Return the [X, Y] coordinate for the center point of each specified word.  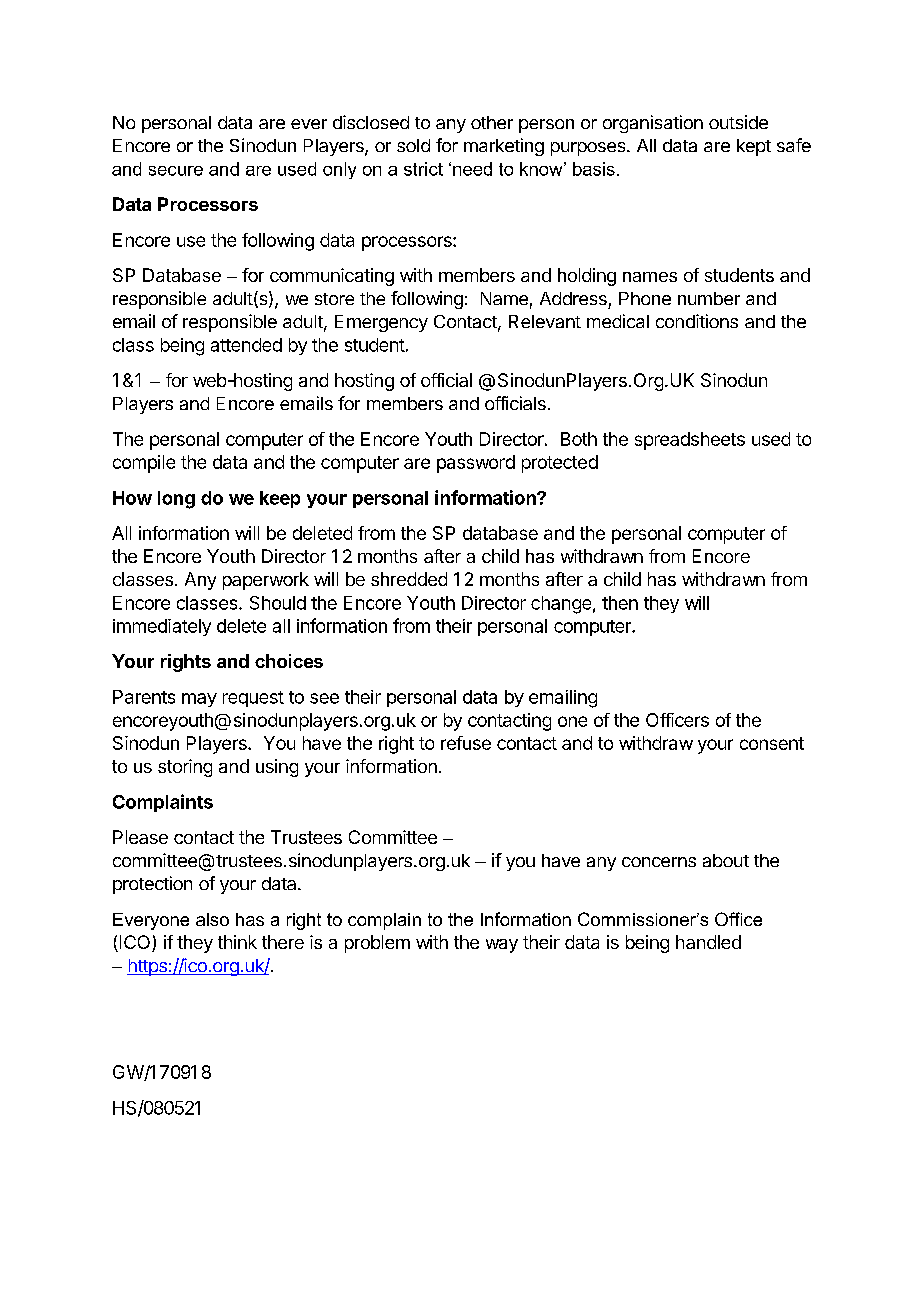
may [199, 700]
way [502, 946]
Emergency [381, 323]
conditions [697, 321]
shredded [409, 579]
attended [246, 345]
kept [754, 147]
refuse [466, 743]
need [472, 169]
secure [176, 171]
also [212, 919]
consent [772, 743]
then [620, 603]
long [176, 500]
